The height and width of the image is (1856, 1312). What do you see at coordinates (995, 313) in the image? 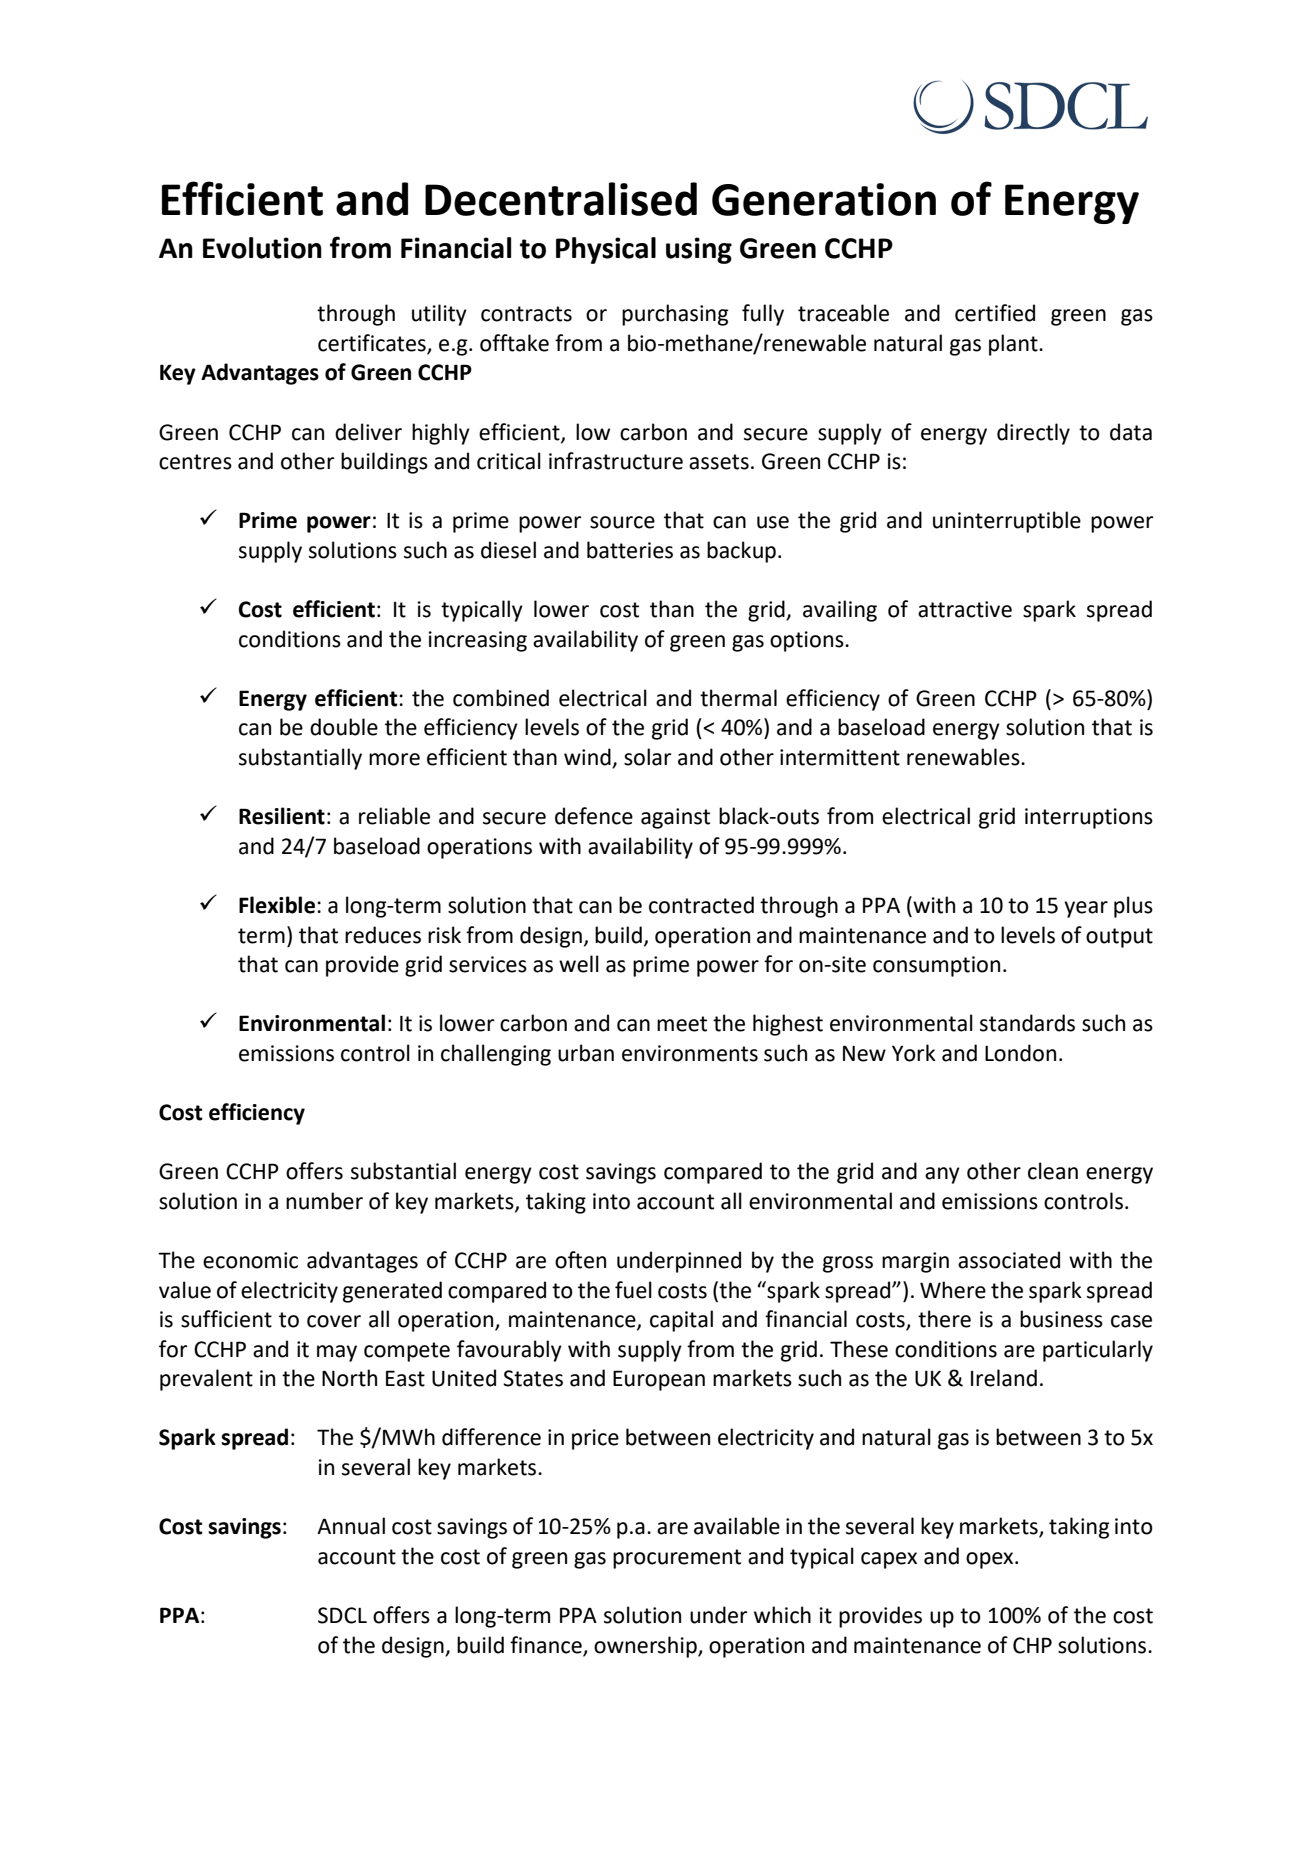
I see `certified` at bounding box center [995, 313].
